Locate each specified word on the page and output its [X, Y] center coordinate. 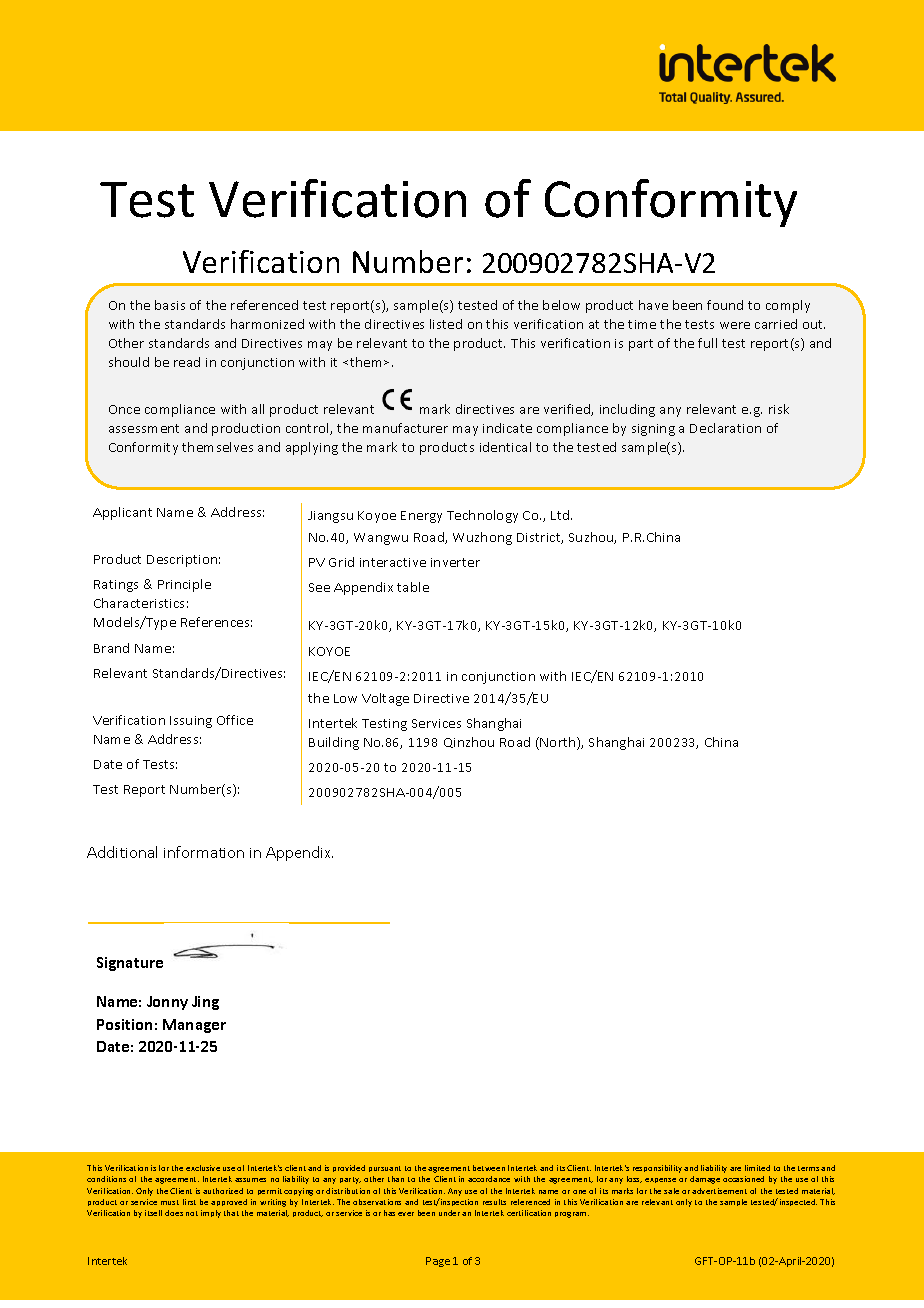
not [192, 1213]
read [187, 362]
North [559, 743]
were [735, 325]
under [449, 1213]
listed [446, 324]
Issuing [191, 722]
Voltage [385, 699]
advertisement [719, 1191]
